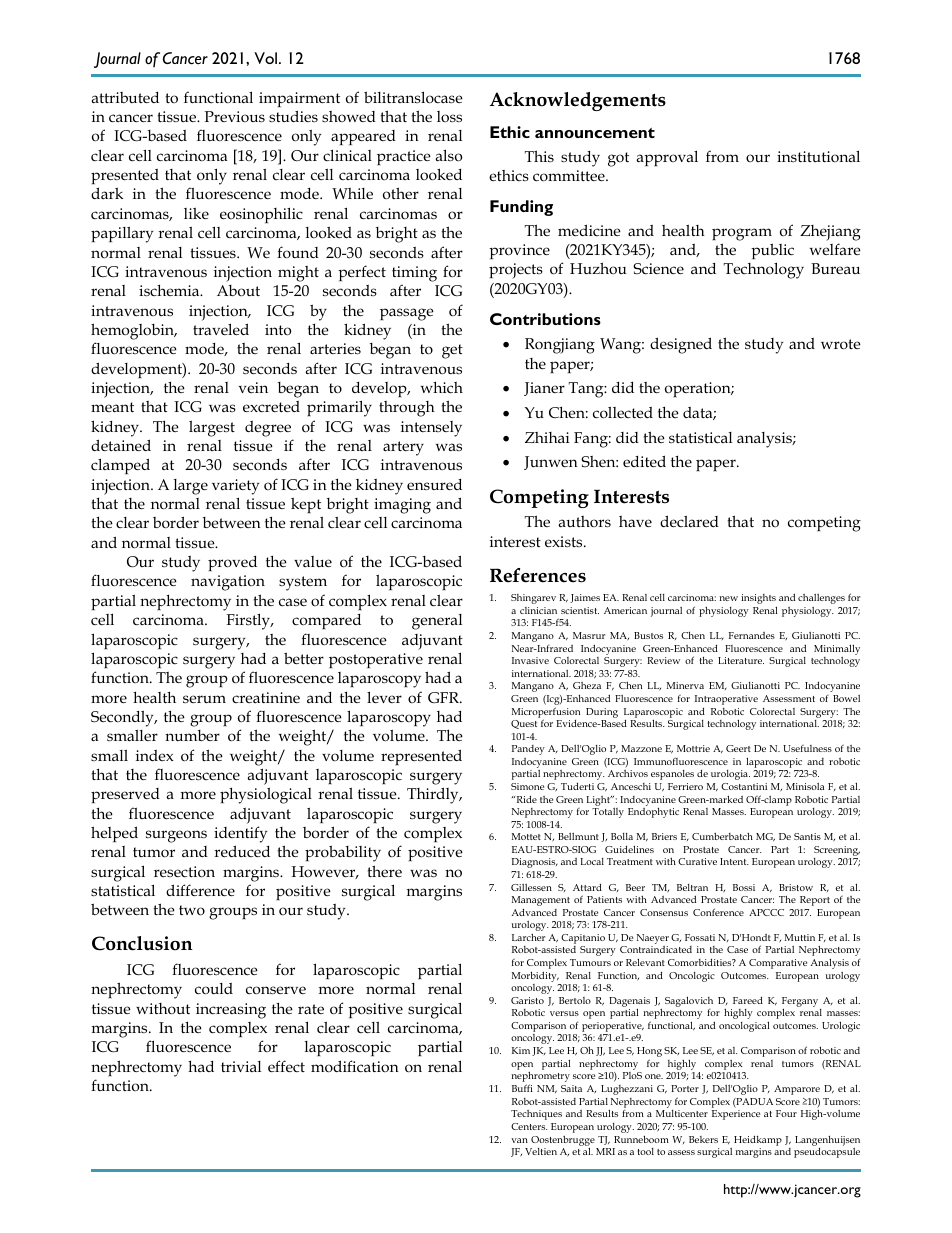  Describe the element at coordinates (434, 484) in the page. I see `ensured` at that location.
